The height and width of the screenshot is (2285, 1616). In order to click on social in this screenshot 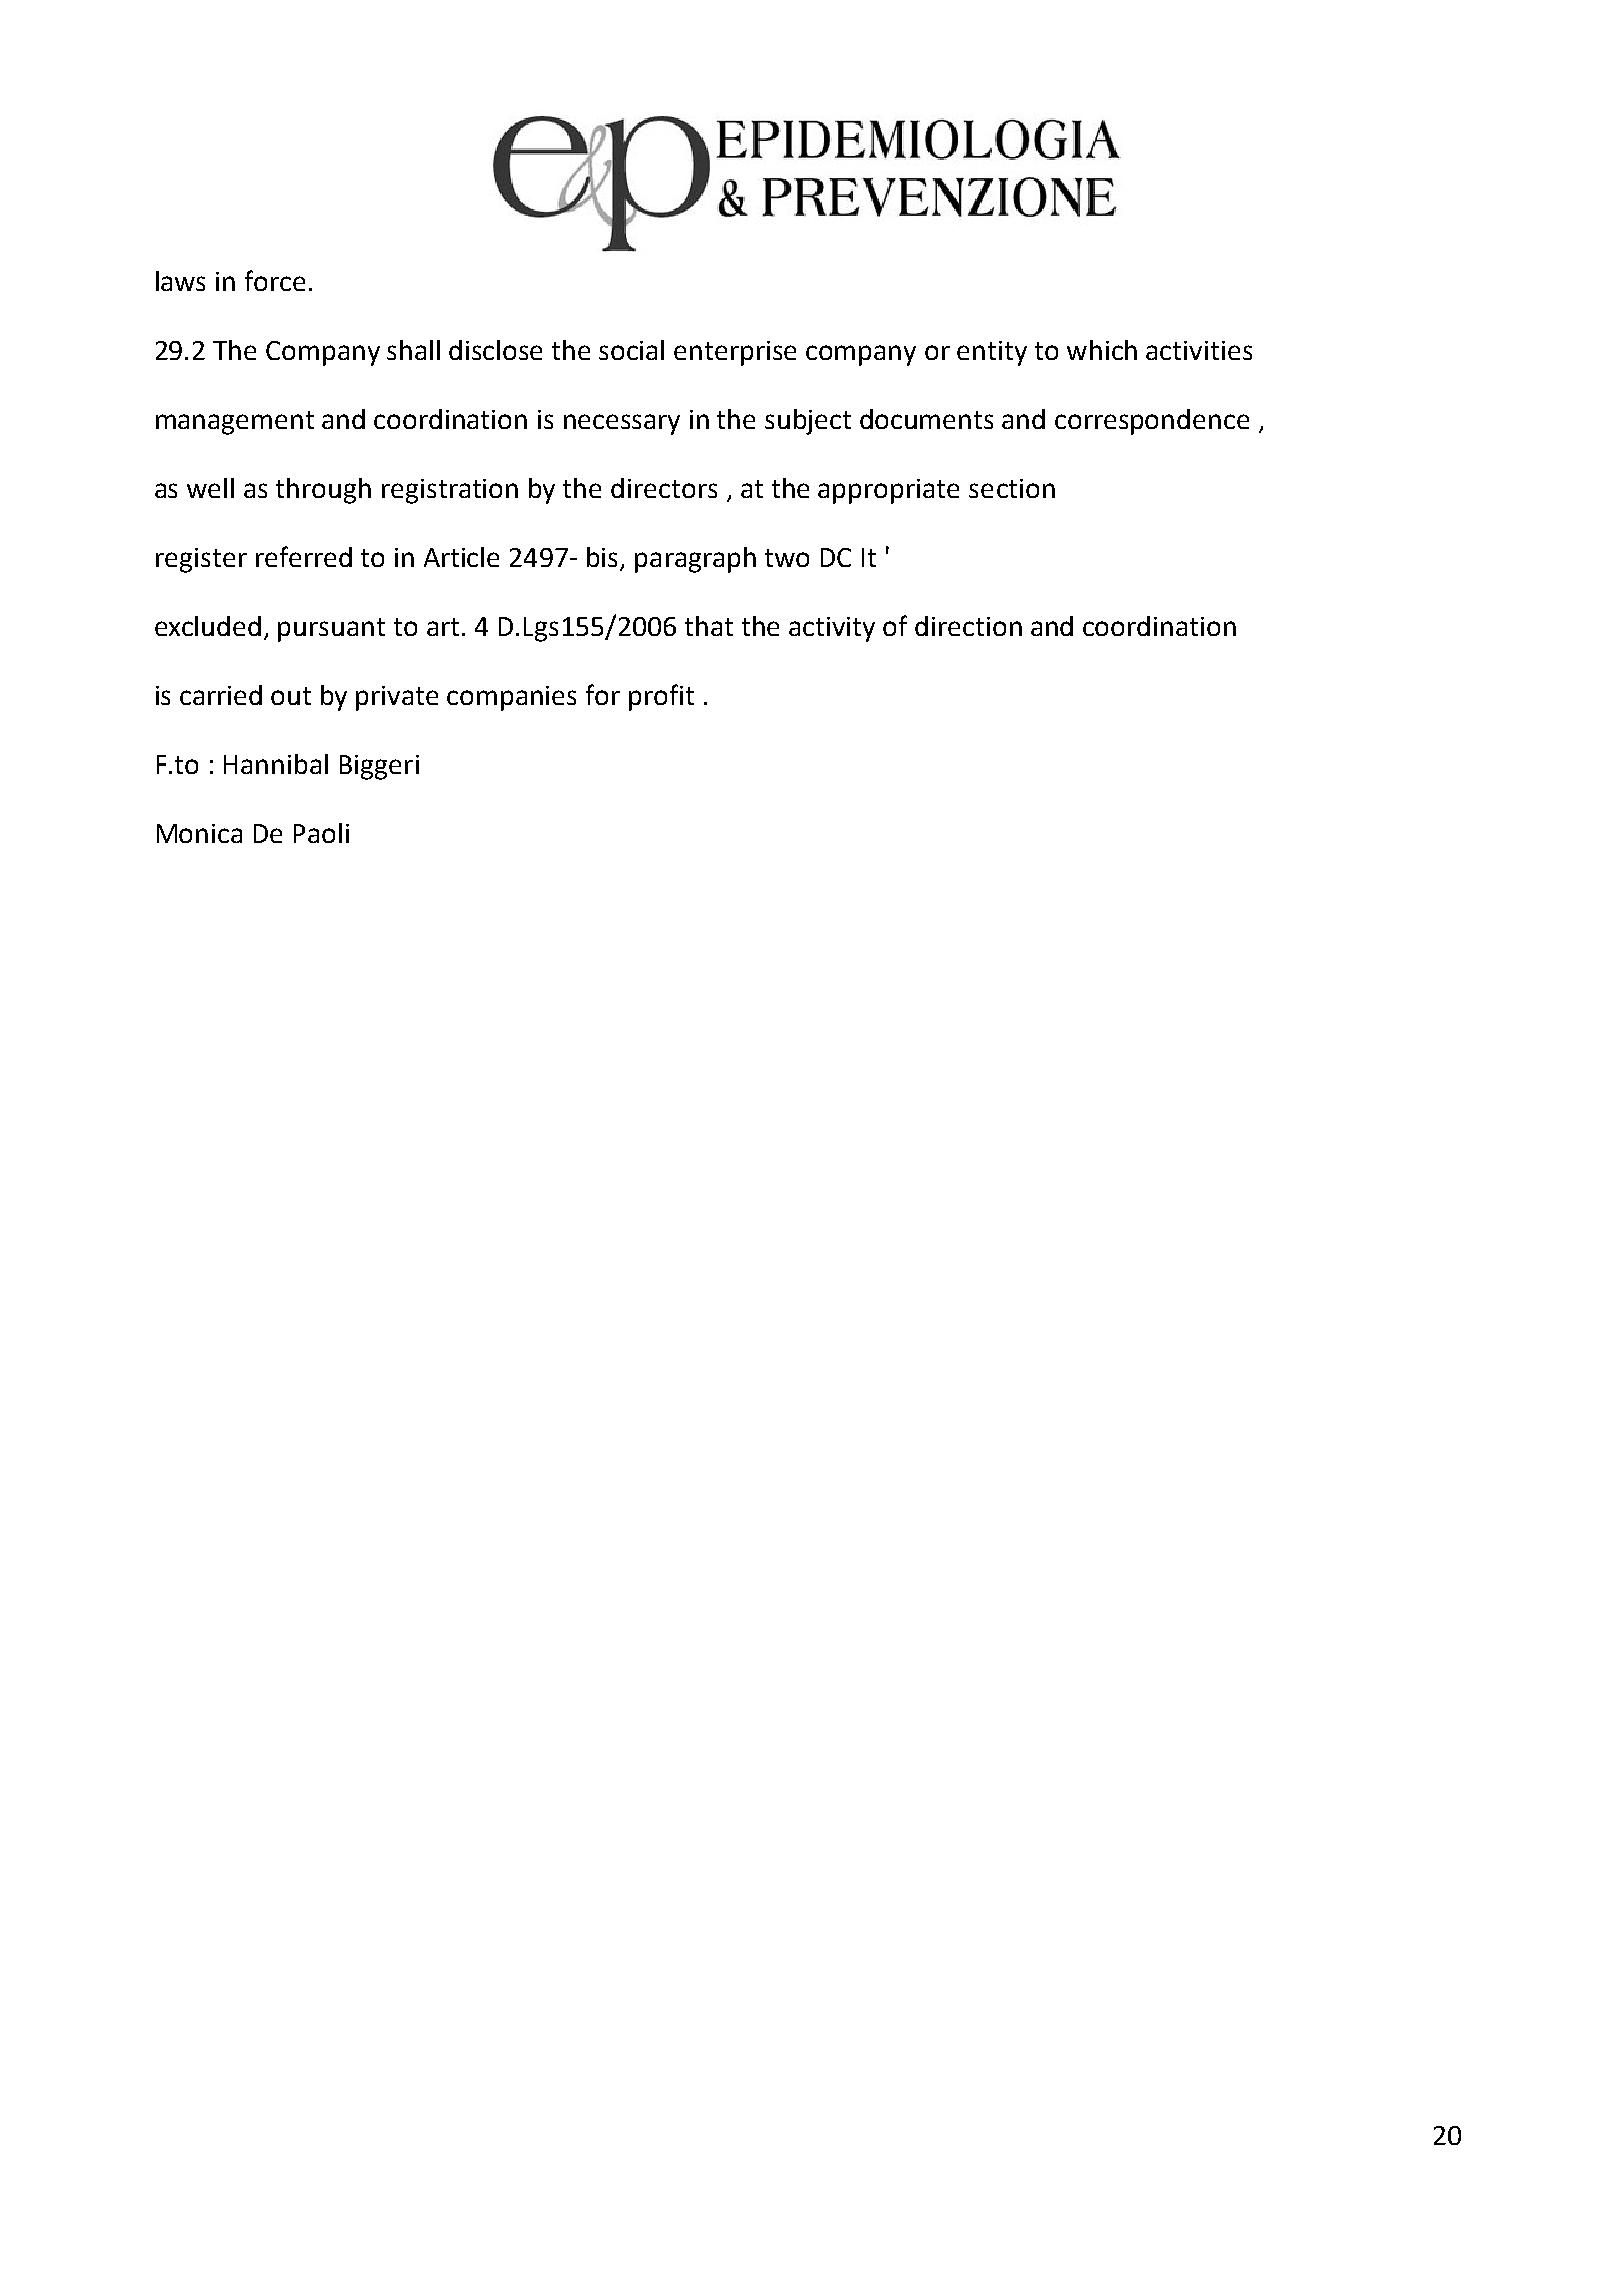, I will do `click(631, 350)`.
